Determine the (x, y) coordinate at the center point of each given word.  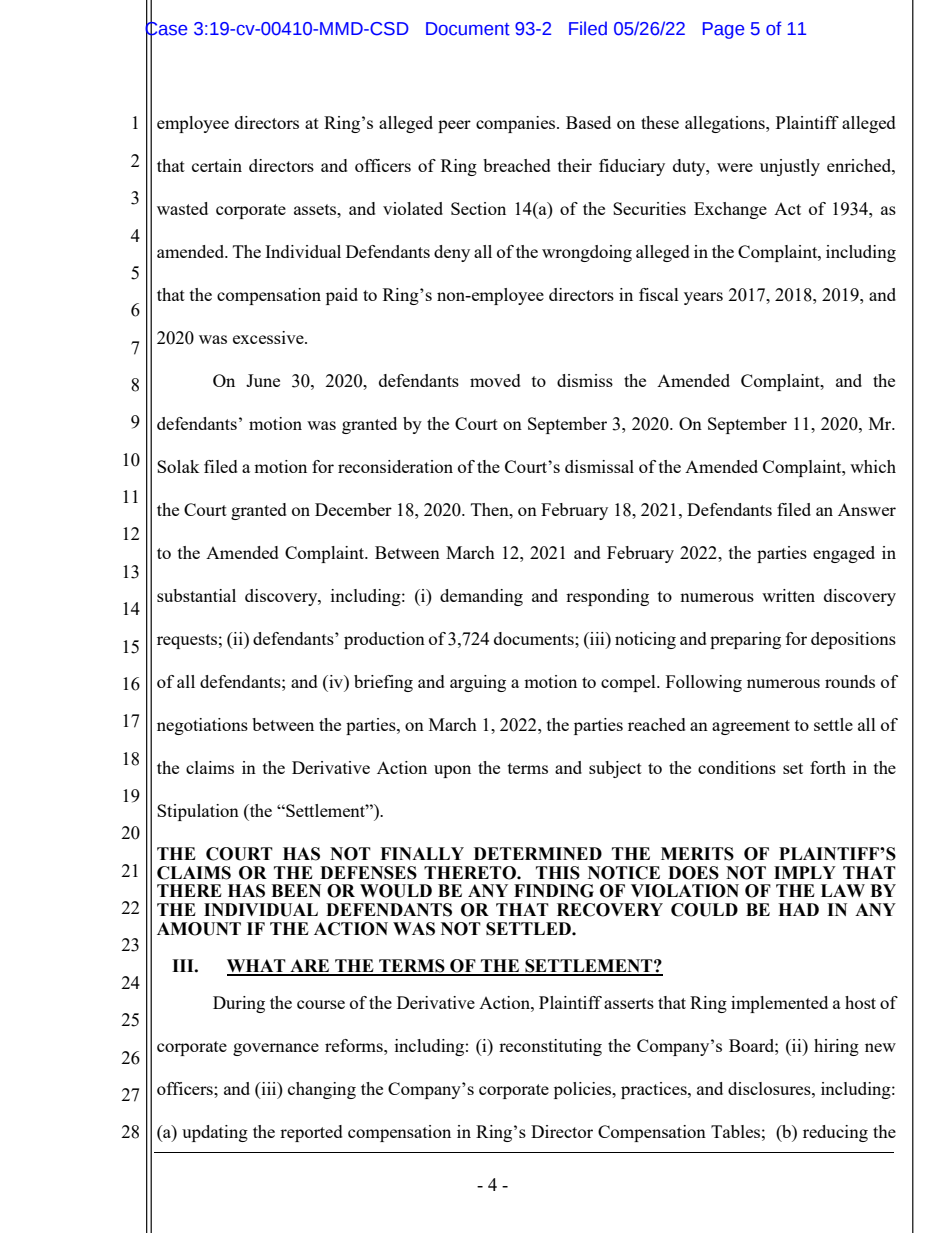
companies (517, 124)
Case (166, 28)
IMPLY (805, 872)
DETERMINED (538, 853)
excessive (269, 337)
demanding (481, 597)
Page (723, 30)
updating (215, 1133)
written (788, 595)
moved (495, 380)
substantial (196, 595)
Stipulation (198, 812)
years (703, 298)
